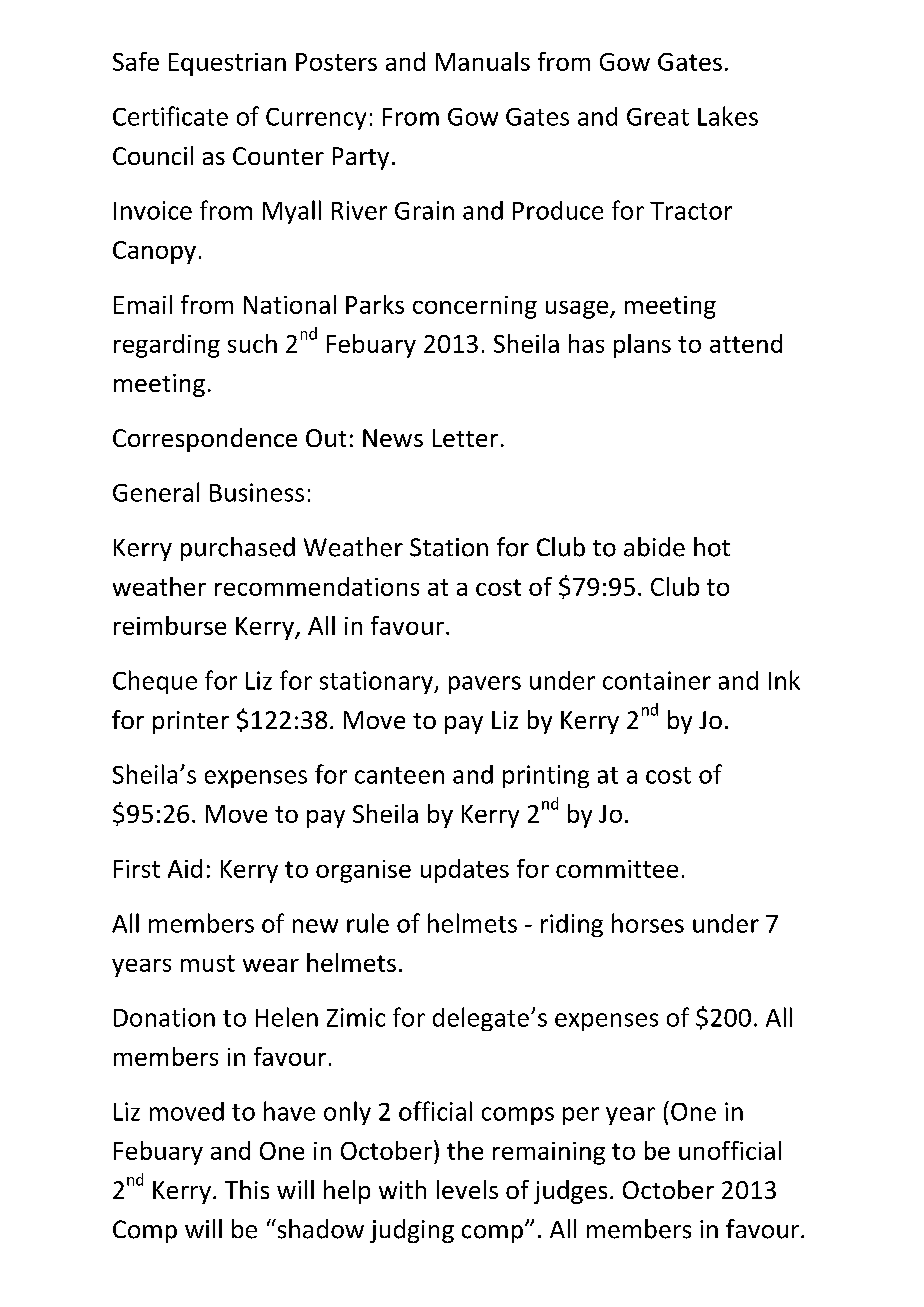 This screenshot has height=1307, width=924. What do you see at coordinates (247, 1189) in the screenshot?
I see `This` at bounding box center [247, 1189].
